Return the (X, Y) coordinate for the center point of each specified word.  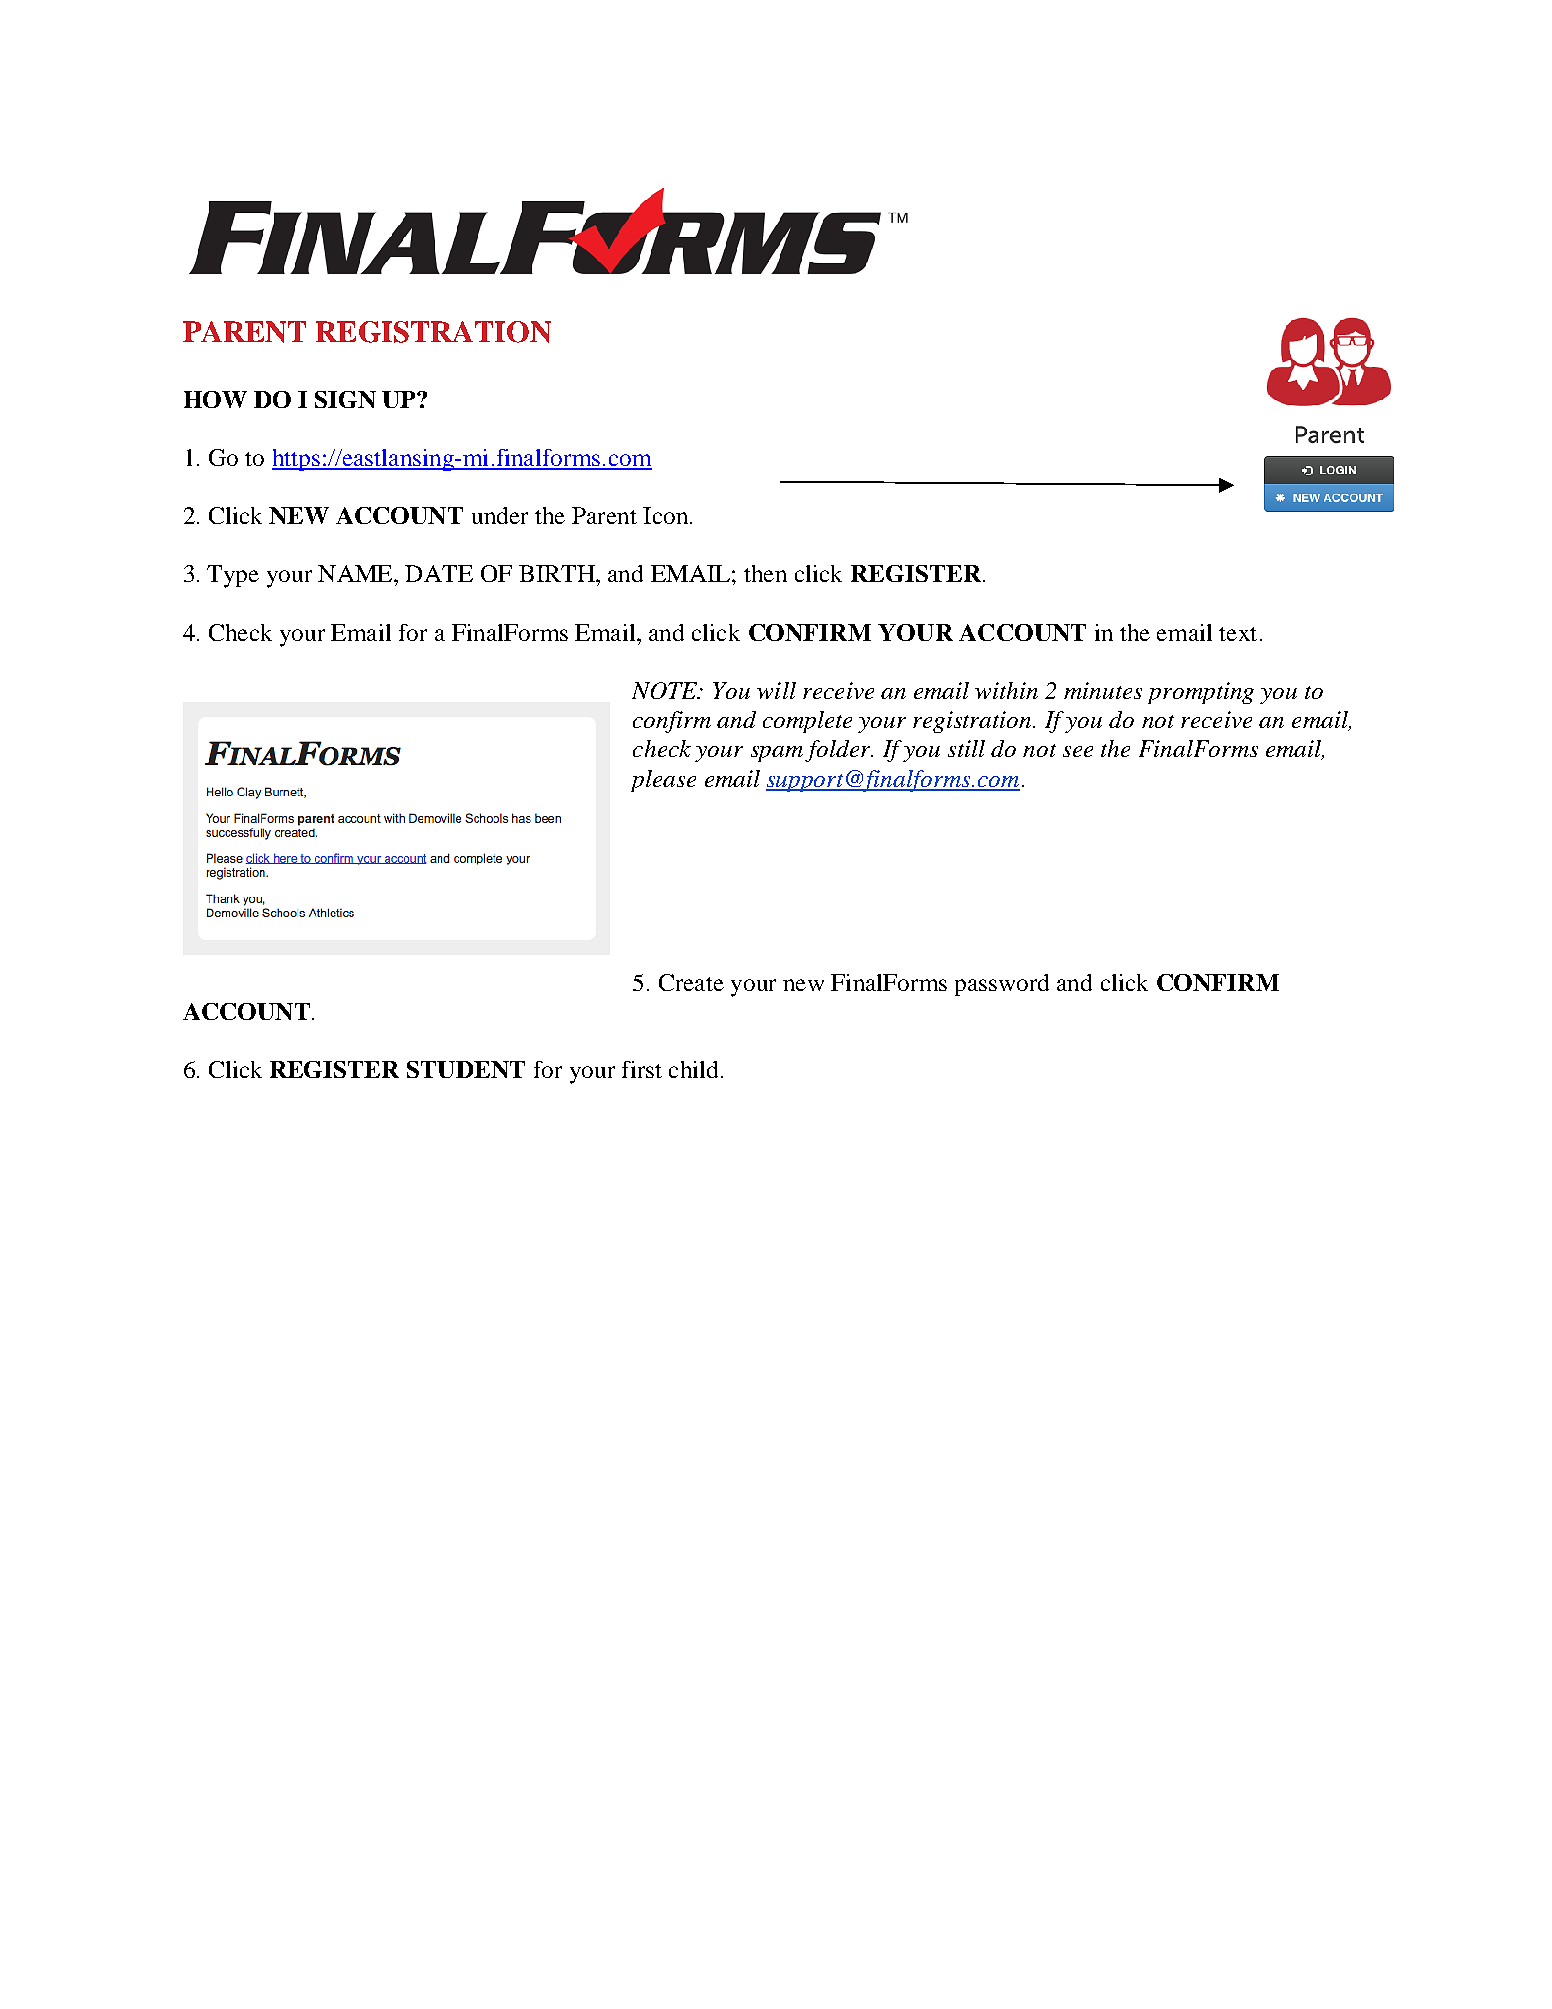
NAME (356, 573)
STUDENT (466, 1069)
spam (777, 754)
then (765, 573)
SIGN (345, 399)
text (1238, 634)
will (776, 690)
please (663, 781)
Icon (665, 515)
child (693, 1069)
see (1078, 751)
